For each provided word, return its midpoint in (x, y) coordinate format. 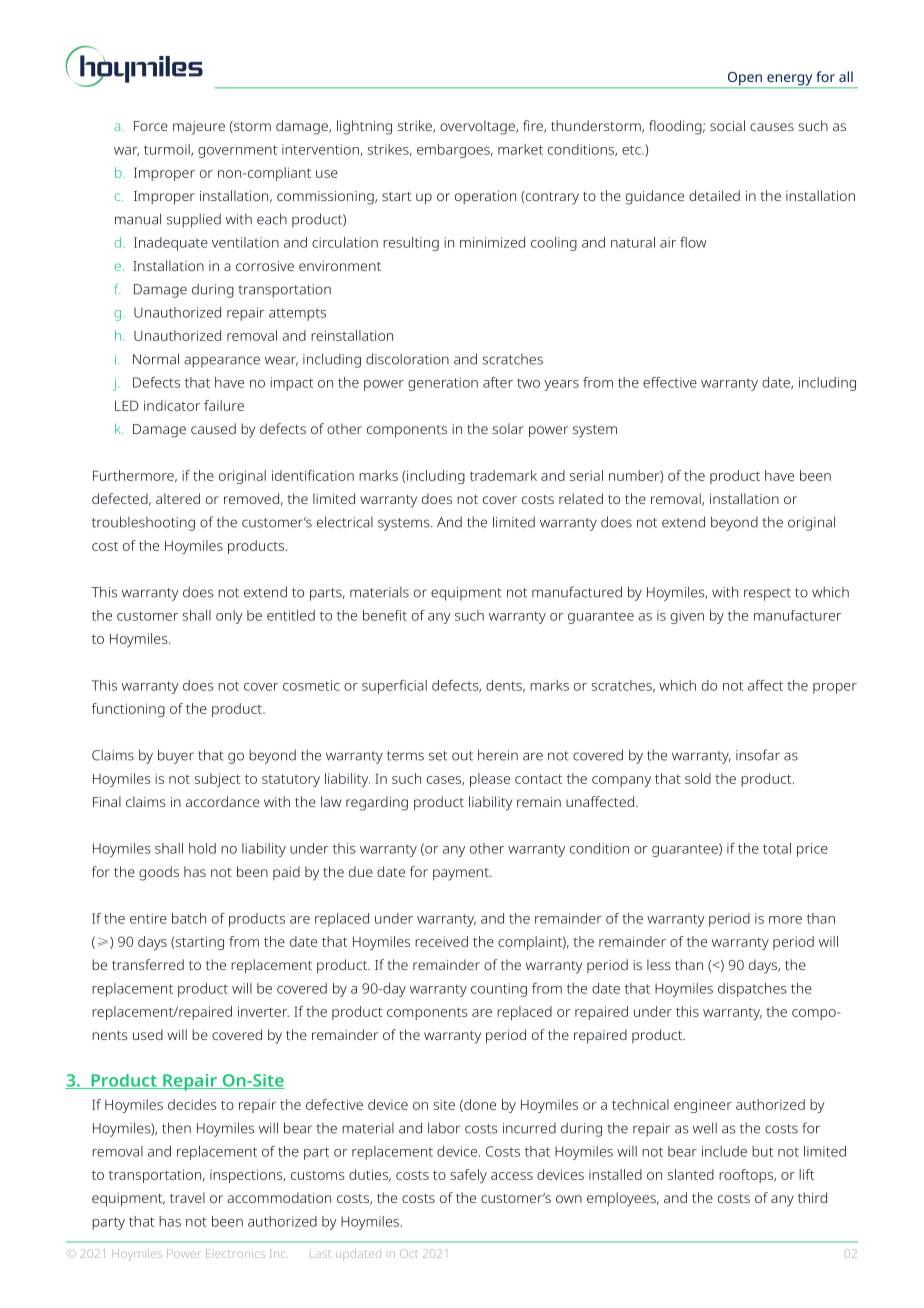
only (229, 617)
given (687, 617)
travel (187, 1197)
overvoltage (478, 127)
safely (469, 1176)
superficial (394, 687)
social (727, 125)
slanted (691, 1174)
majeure (199, 128)
